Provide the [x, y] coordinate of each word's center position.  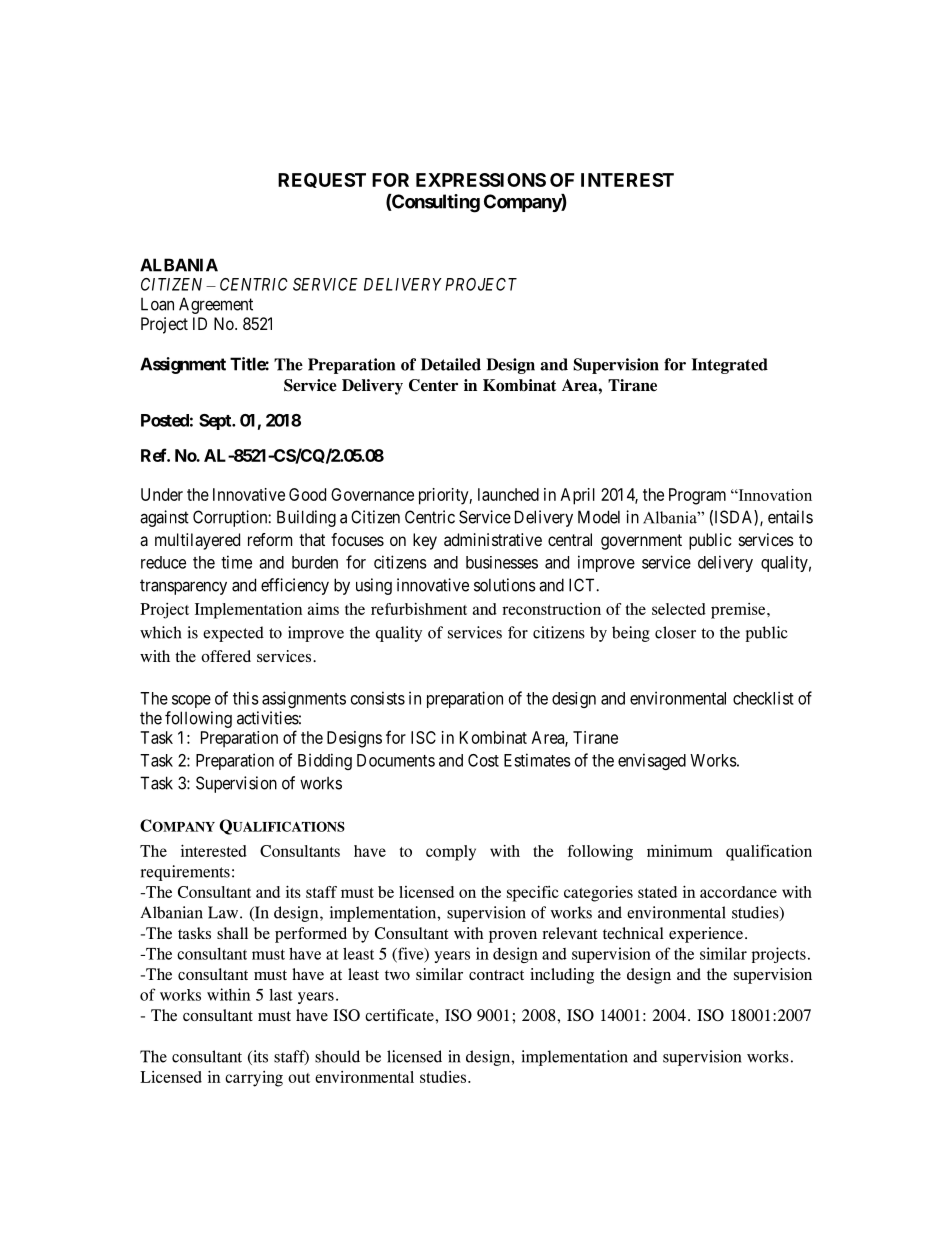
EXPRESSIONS [481, 180]
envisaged [652, 761]
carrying [254, 1079]
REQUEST [322, 180]
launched [508, 494]
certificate [400, 1015]
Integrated [730, 366]
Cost [483, 760]
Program [697, 496]
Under [162, 494]
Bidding [325, 761]
